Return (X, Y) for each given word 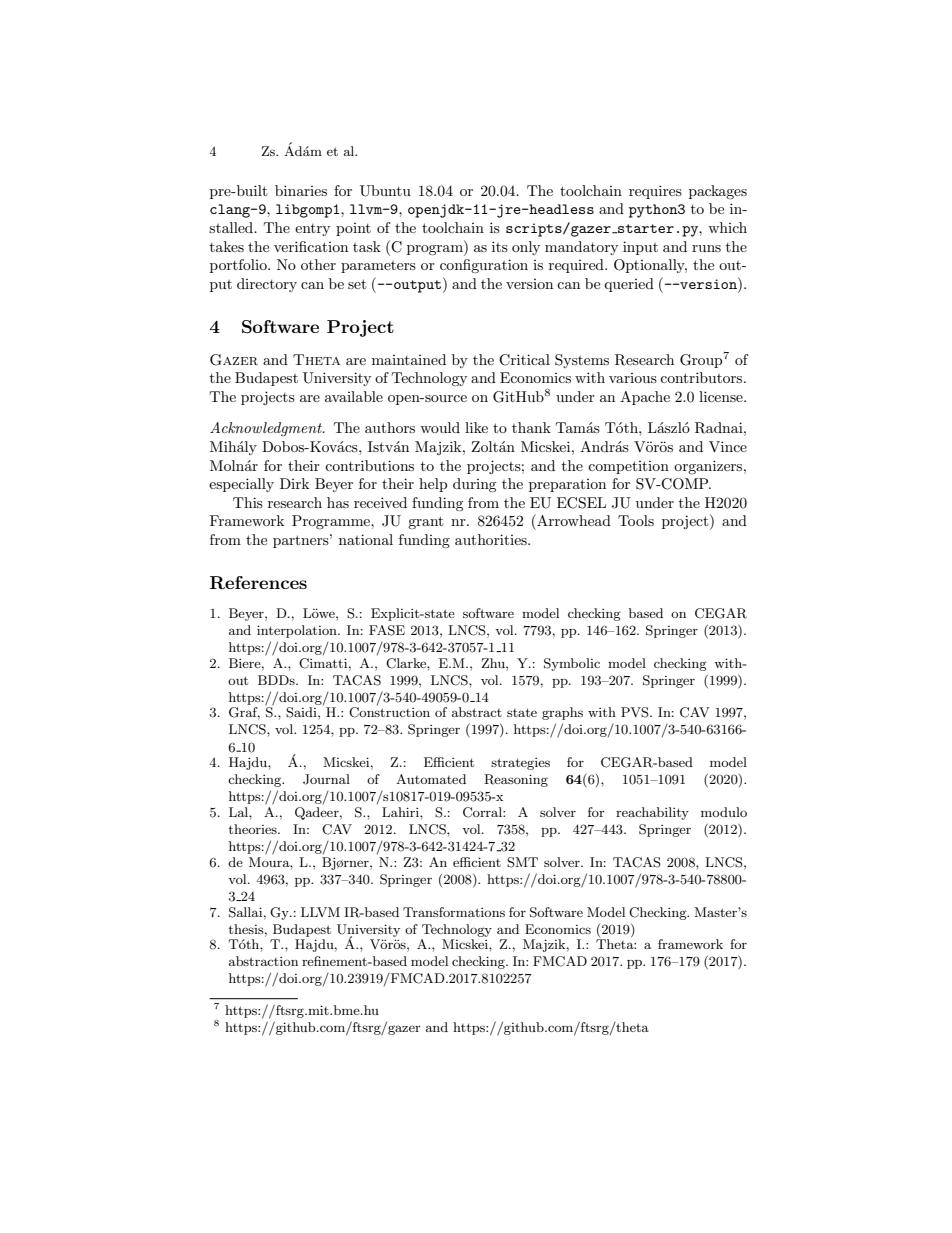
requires (655, 192)
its (500, 246)
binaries (301, 190)
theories (254, 829)
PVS (636, 712)
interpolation (298, 631)
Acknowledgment (267, 429)
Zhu (494, 663)
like (476, 427)
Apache (645, 398)
